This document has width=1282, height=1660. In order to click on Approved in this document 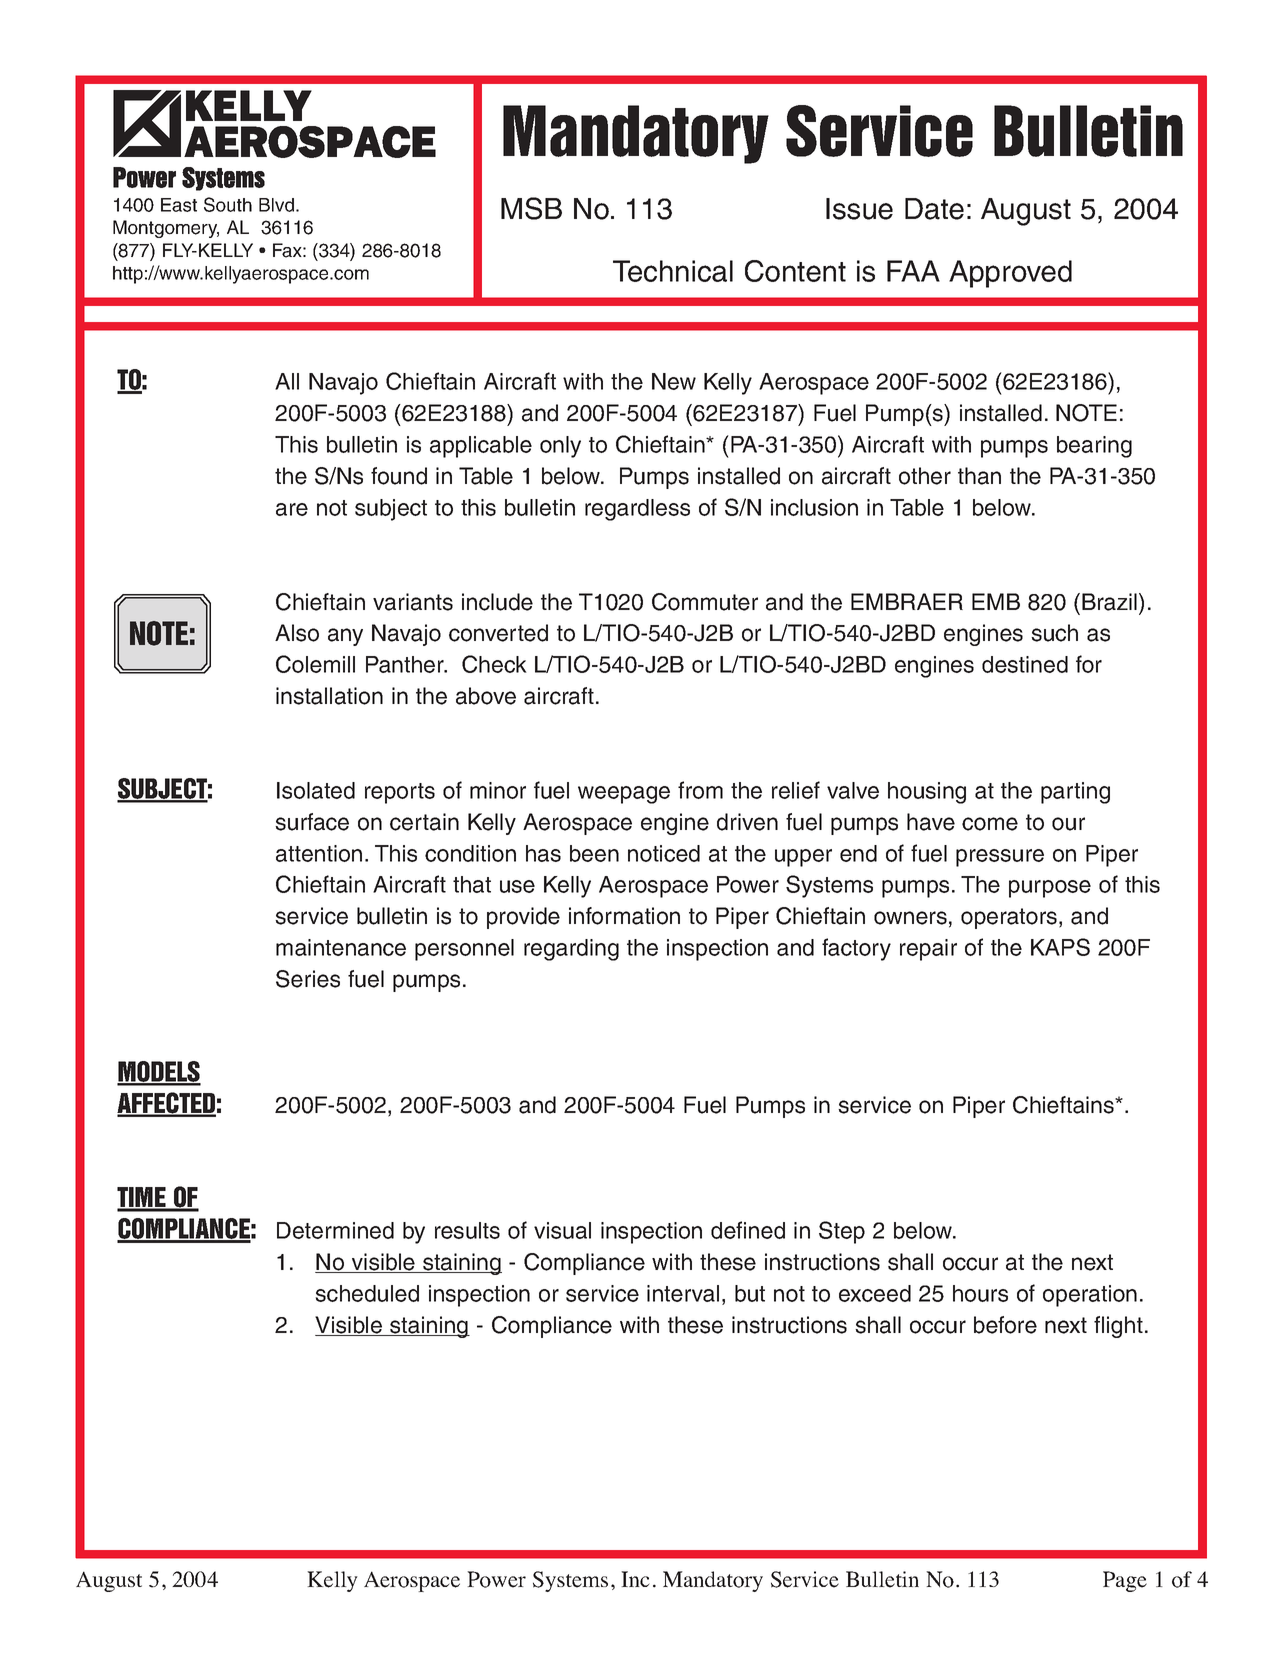, I will do `click(1010, 274)`.
